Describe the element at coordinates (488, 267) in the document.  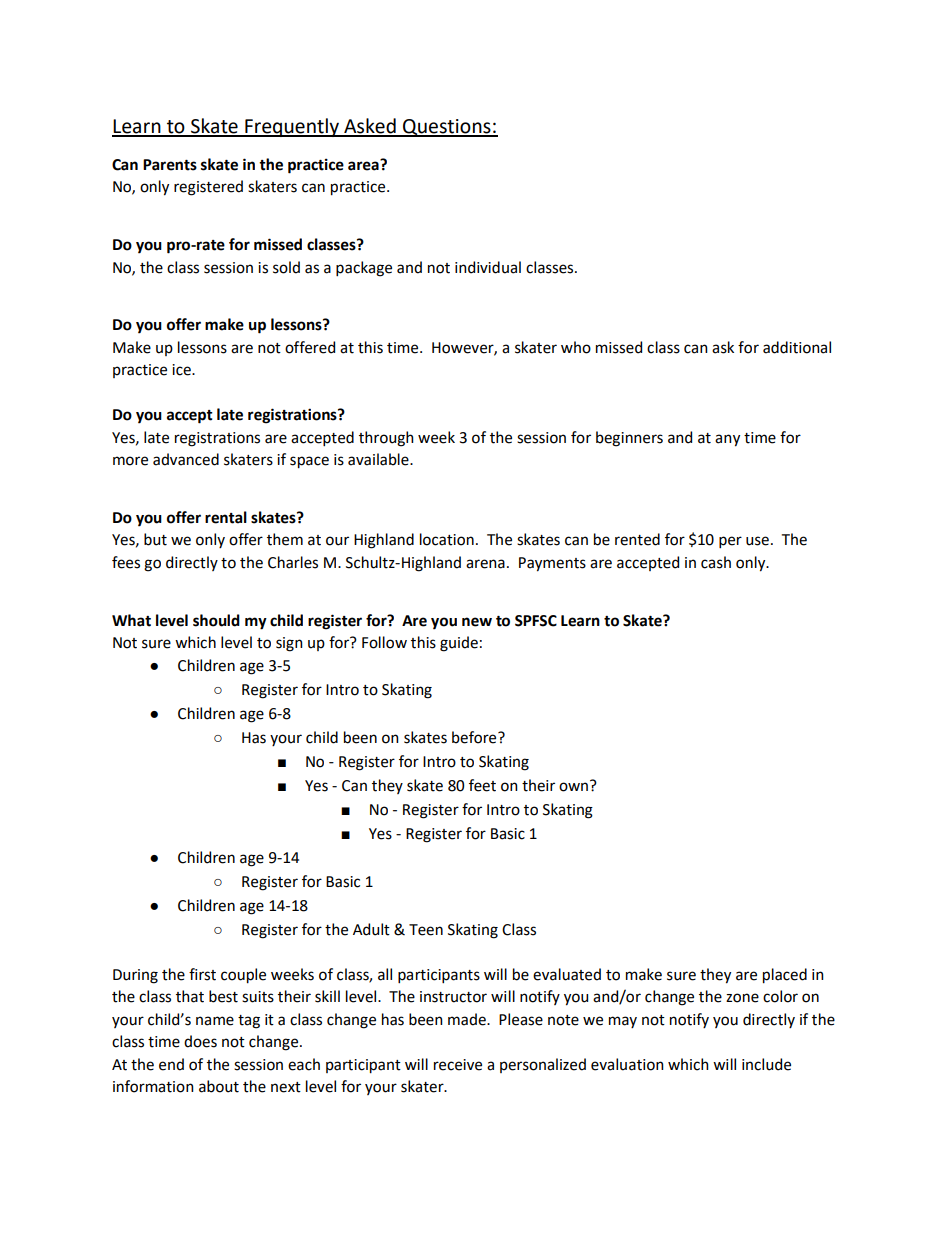
I see `individual` at that location.
